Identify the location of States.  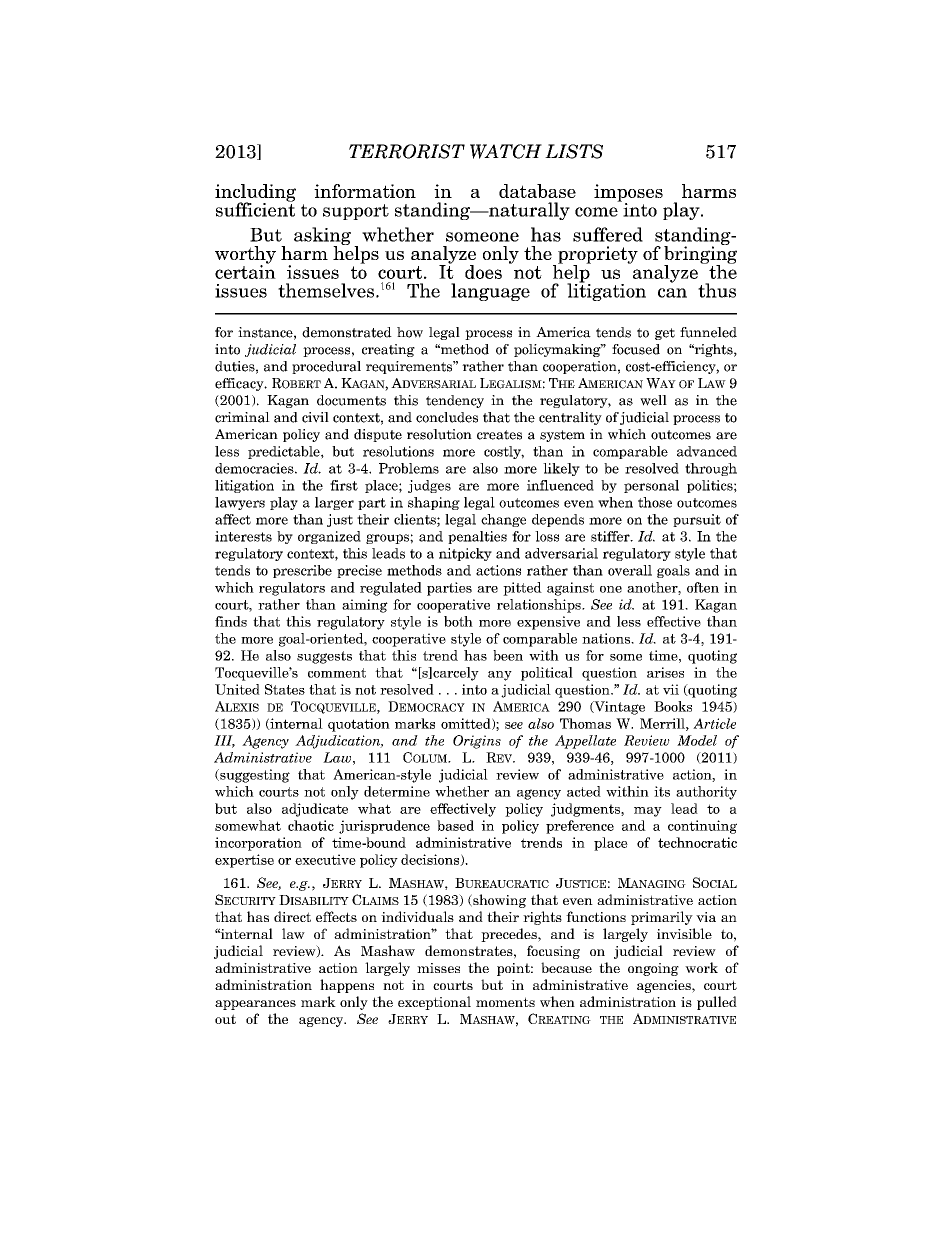
(285, 689).
